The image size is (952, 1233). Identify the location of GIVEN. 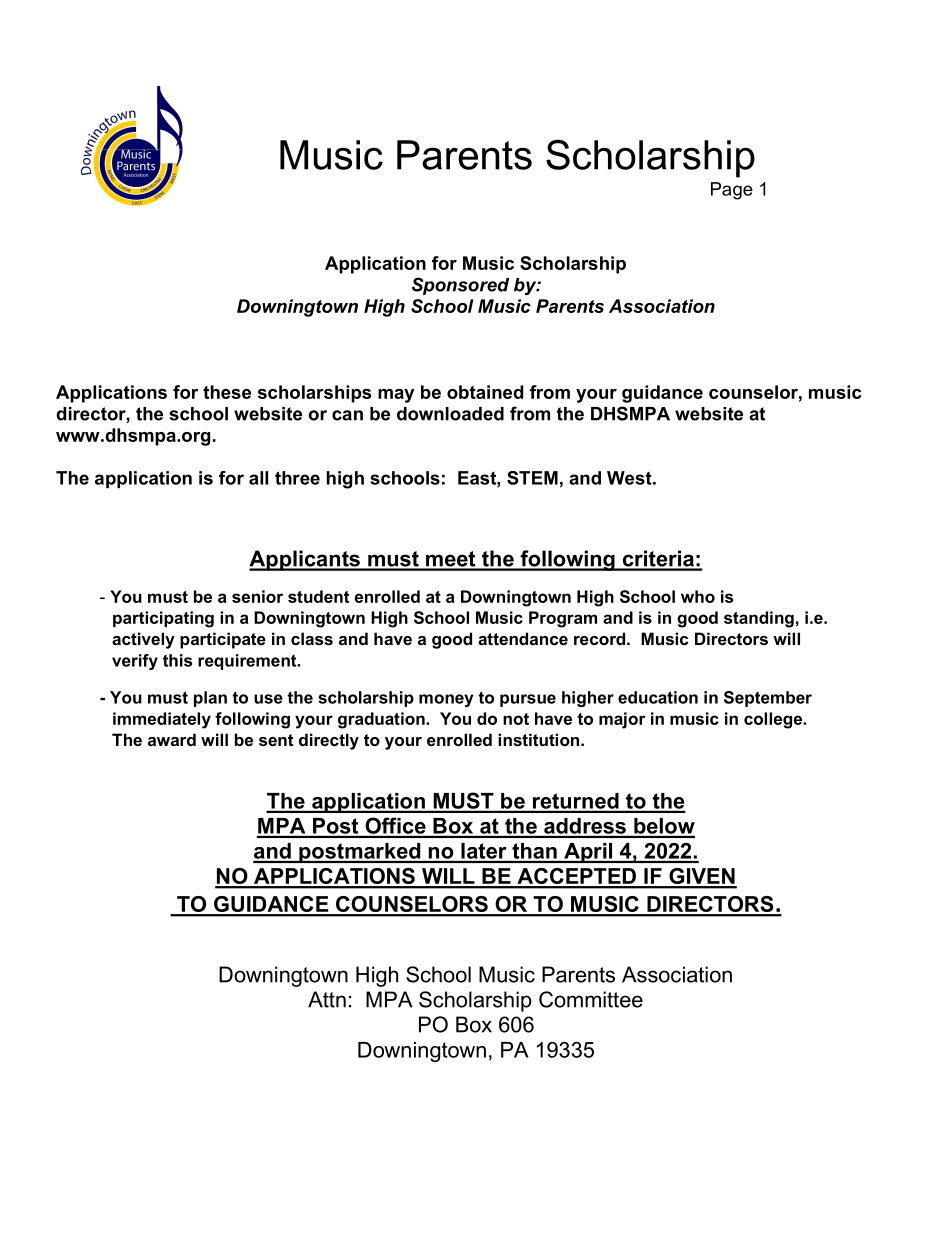
(702, 877).
